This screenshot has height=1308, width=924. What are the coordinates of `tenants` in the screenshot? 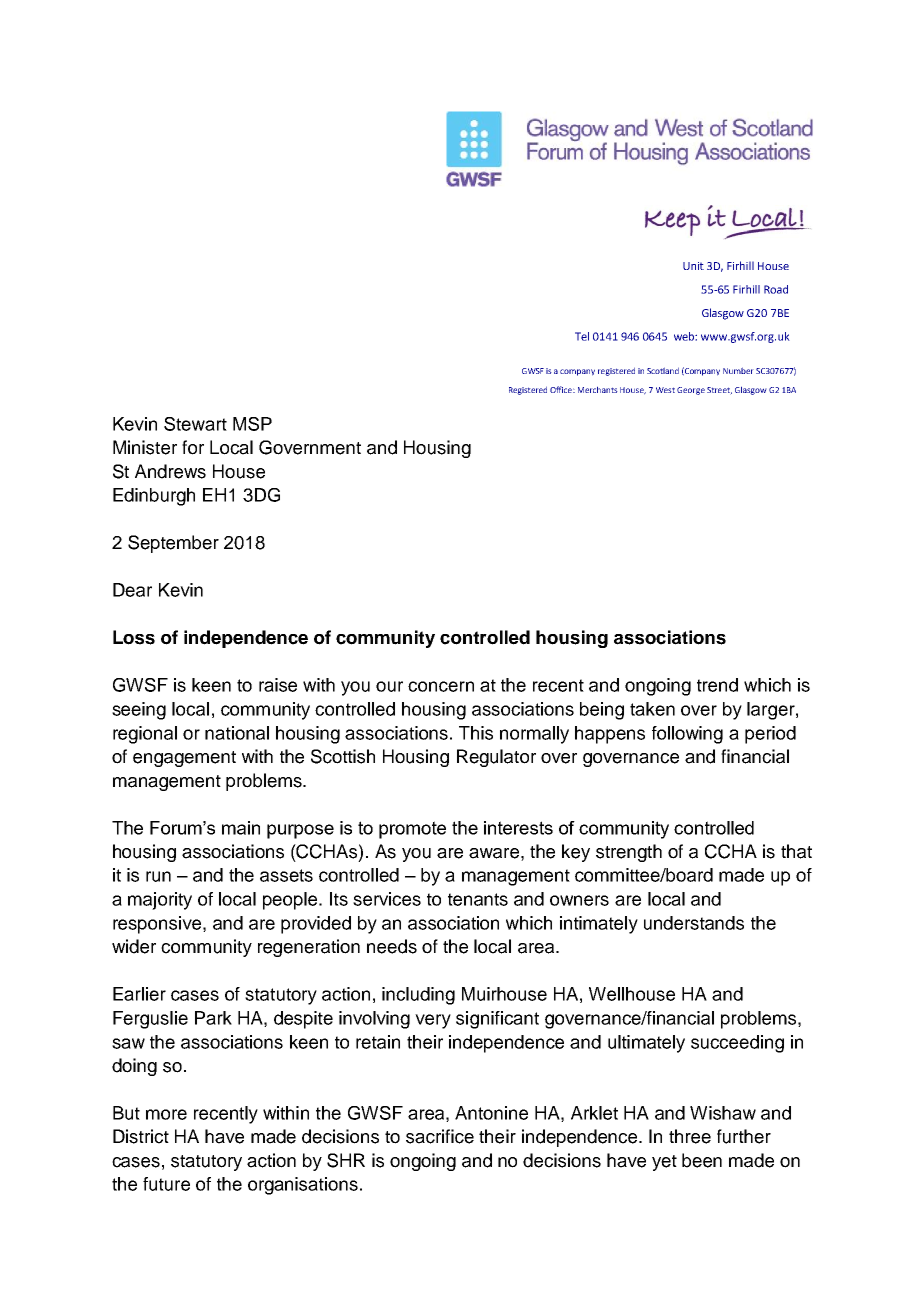 It's located at (478, 899).
